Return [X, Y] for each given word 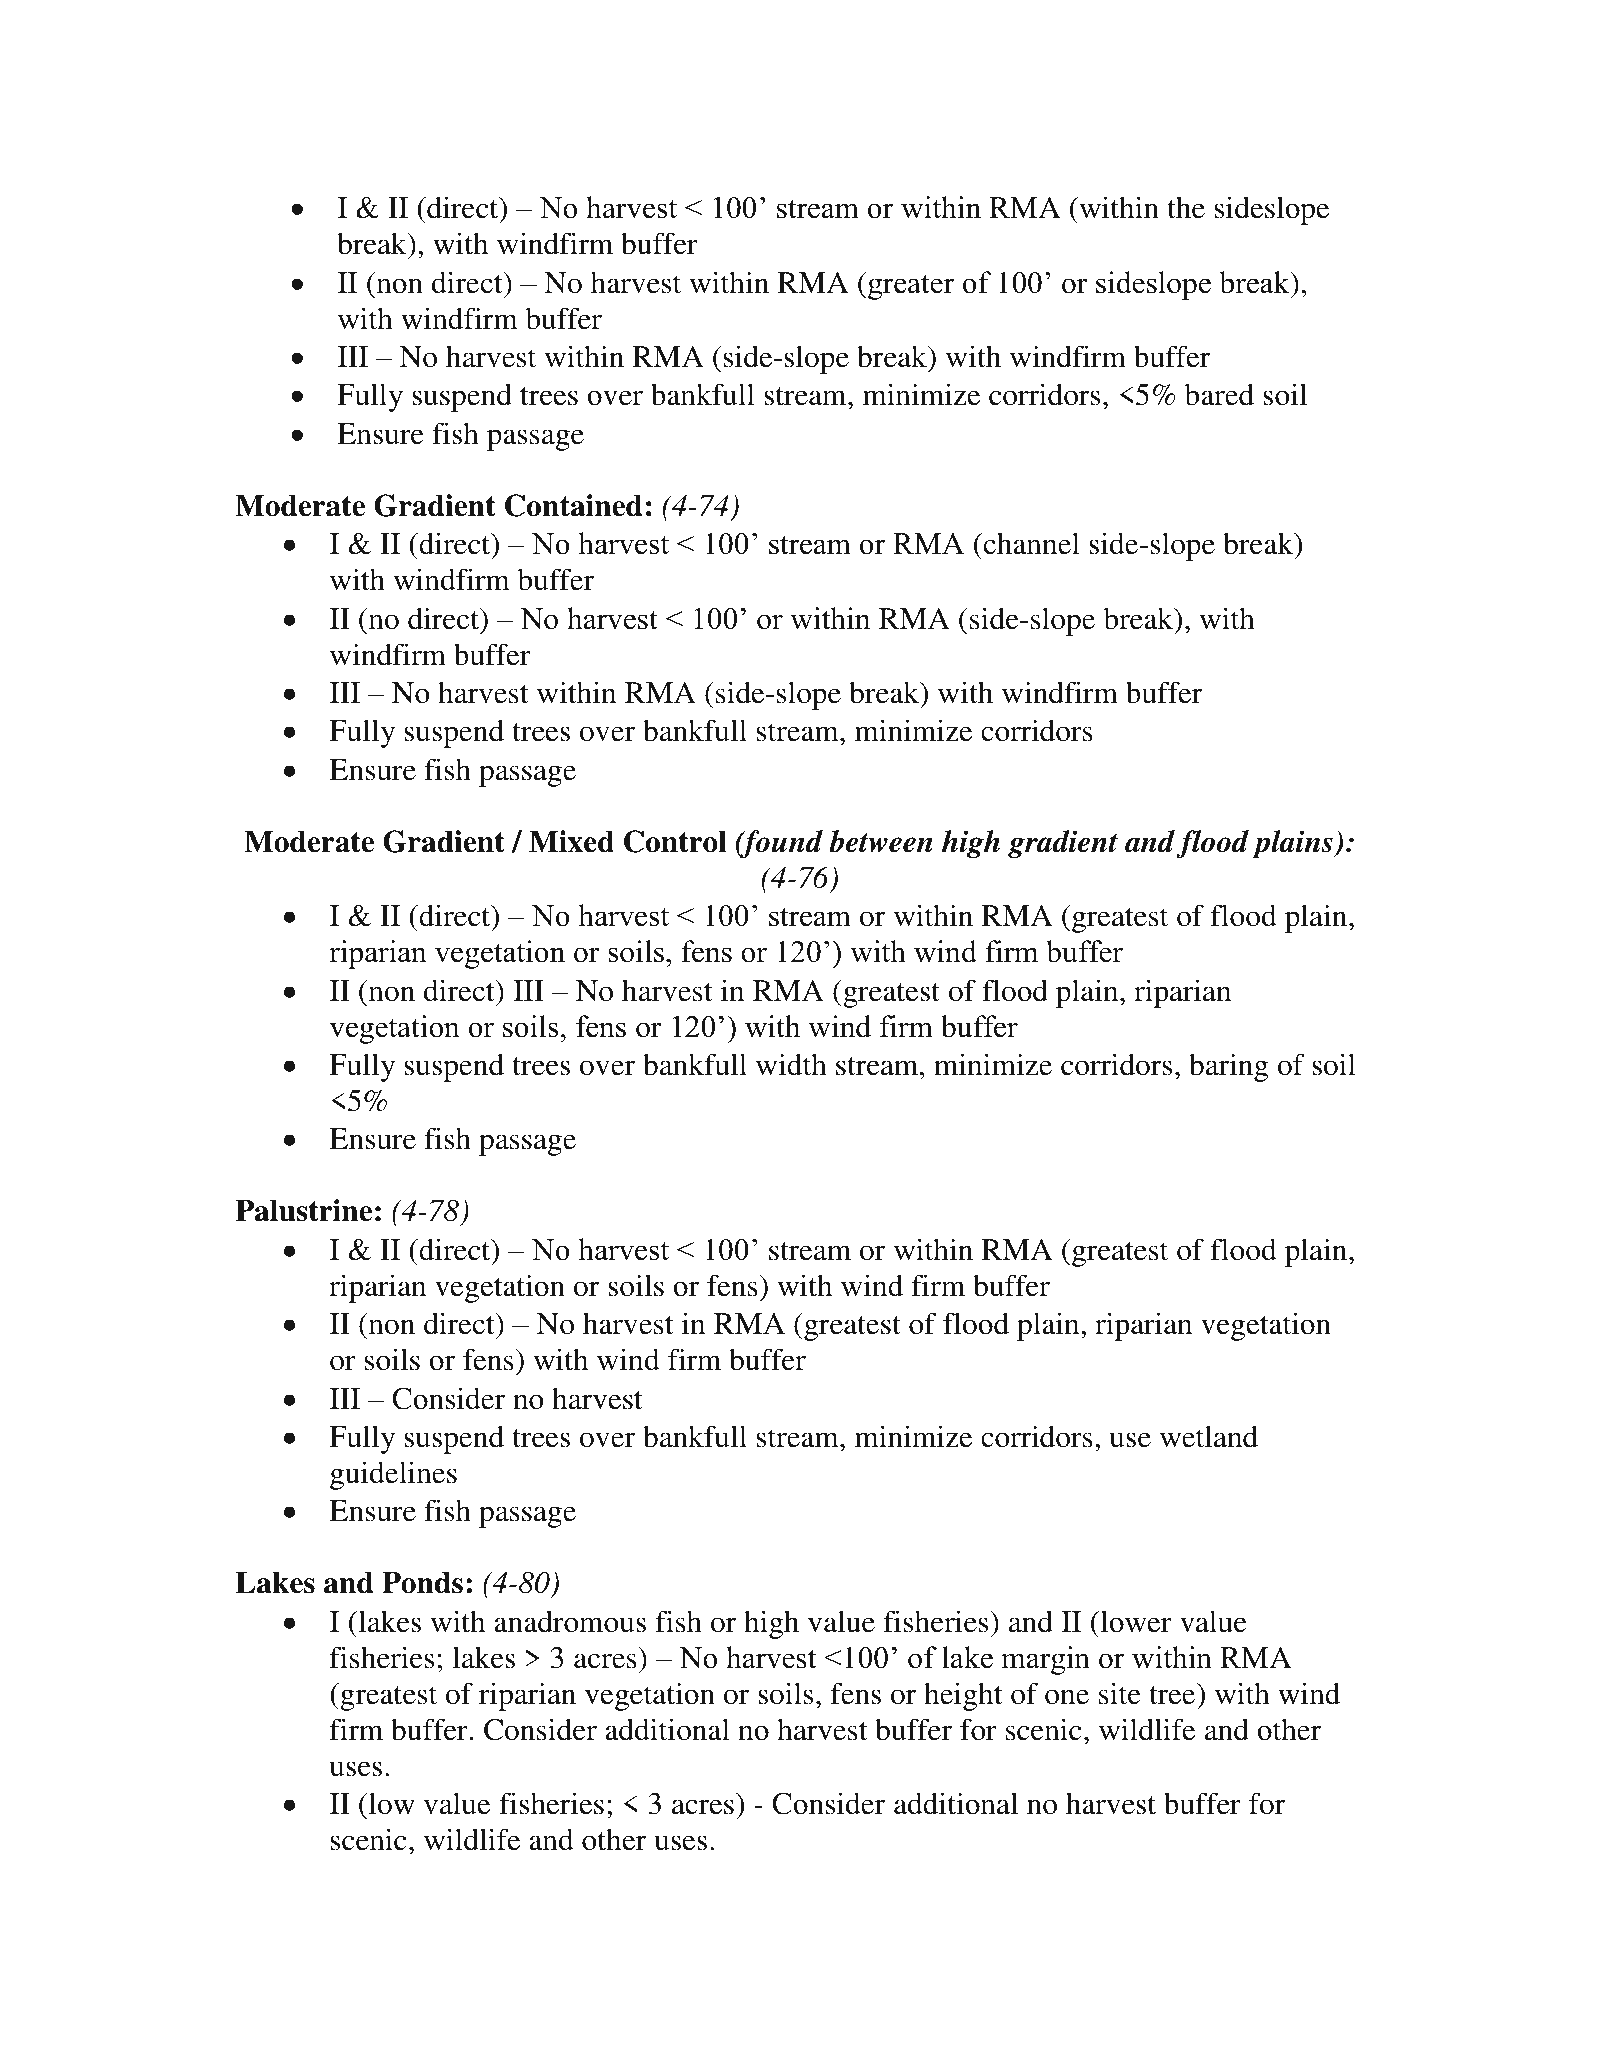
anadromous [570, 1621]
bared [1219, 394]
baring [1229, 1067]
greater [911, 287]
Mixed [571, 841]
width [791, 1064]
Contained [573, 505]
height [963, 1696]
